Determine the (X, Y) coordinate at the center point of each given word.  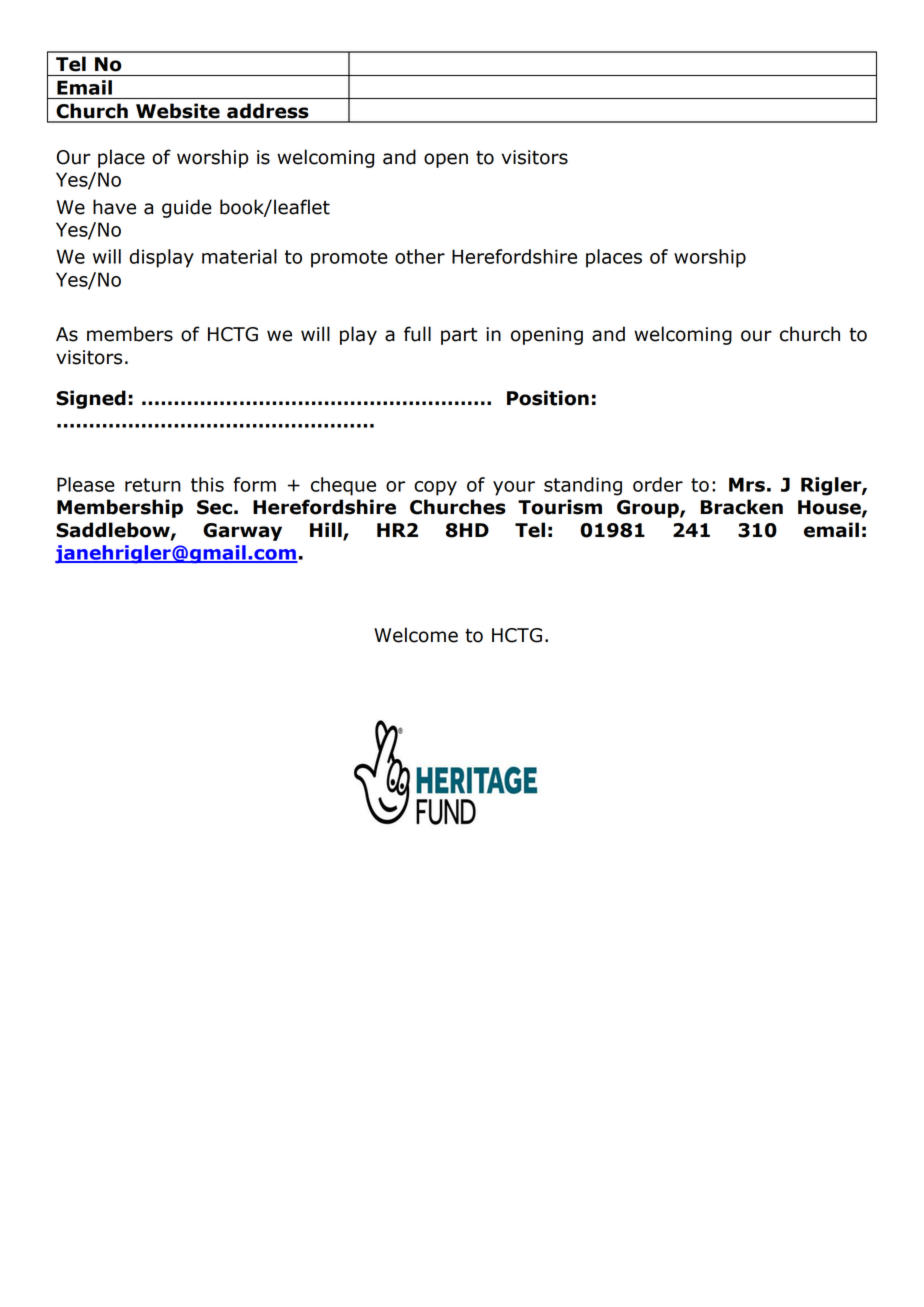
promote (349, 259)
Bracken (742, 507)
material (239, 256)
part (459, 336)
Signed (91, 399)
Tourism (560, 507)
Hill (327, 530)
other (420, 256)
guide (187, 208)
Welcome (416, 635)
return (153, 485)
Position (548, 398)
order (658, 484)
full (417, 334)
